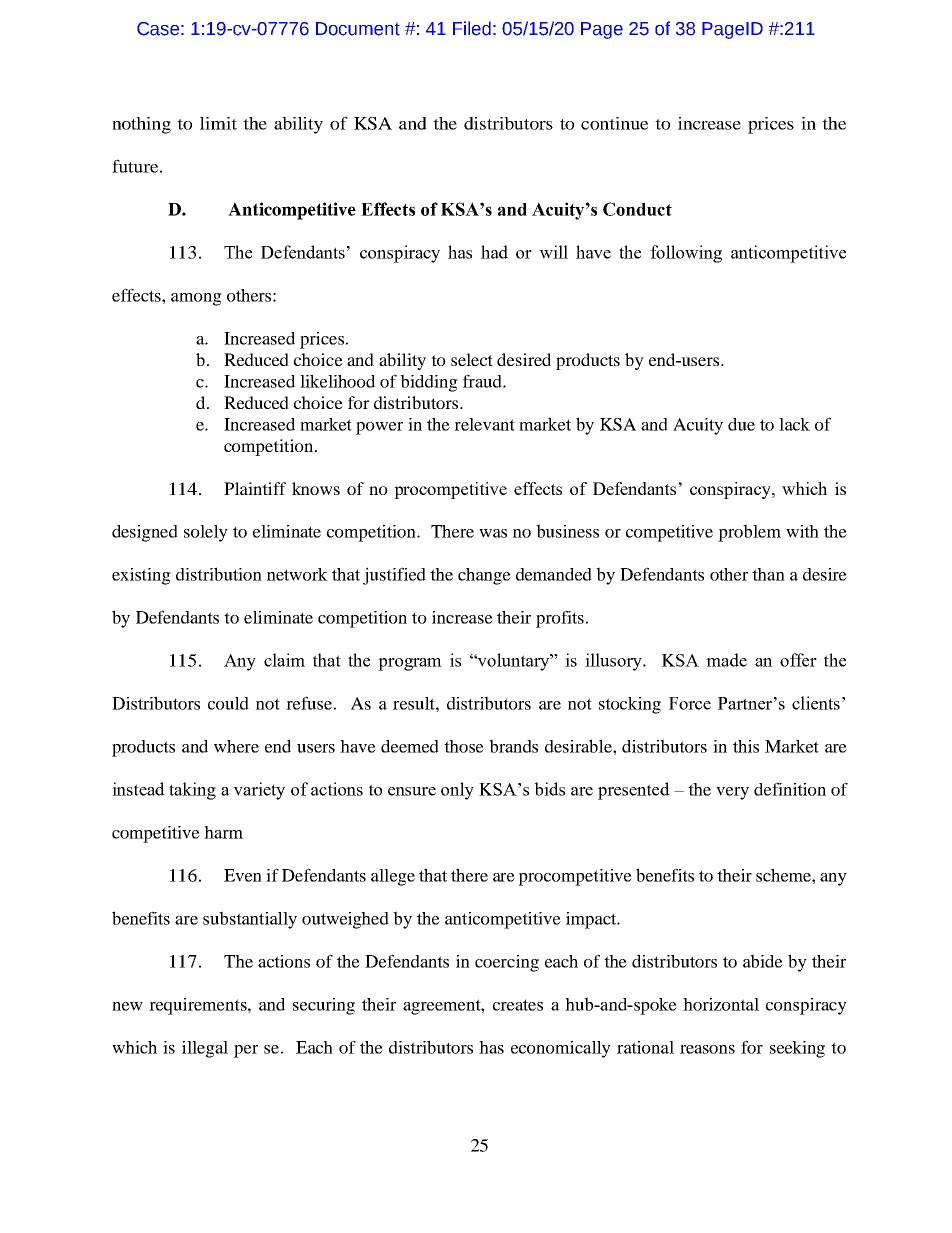 The width and height of the document is (952, 1233). I want to click on could, so click(228, 703).
